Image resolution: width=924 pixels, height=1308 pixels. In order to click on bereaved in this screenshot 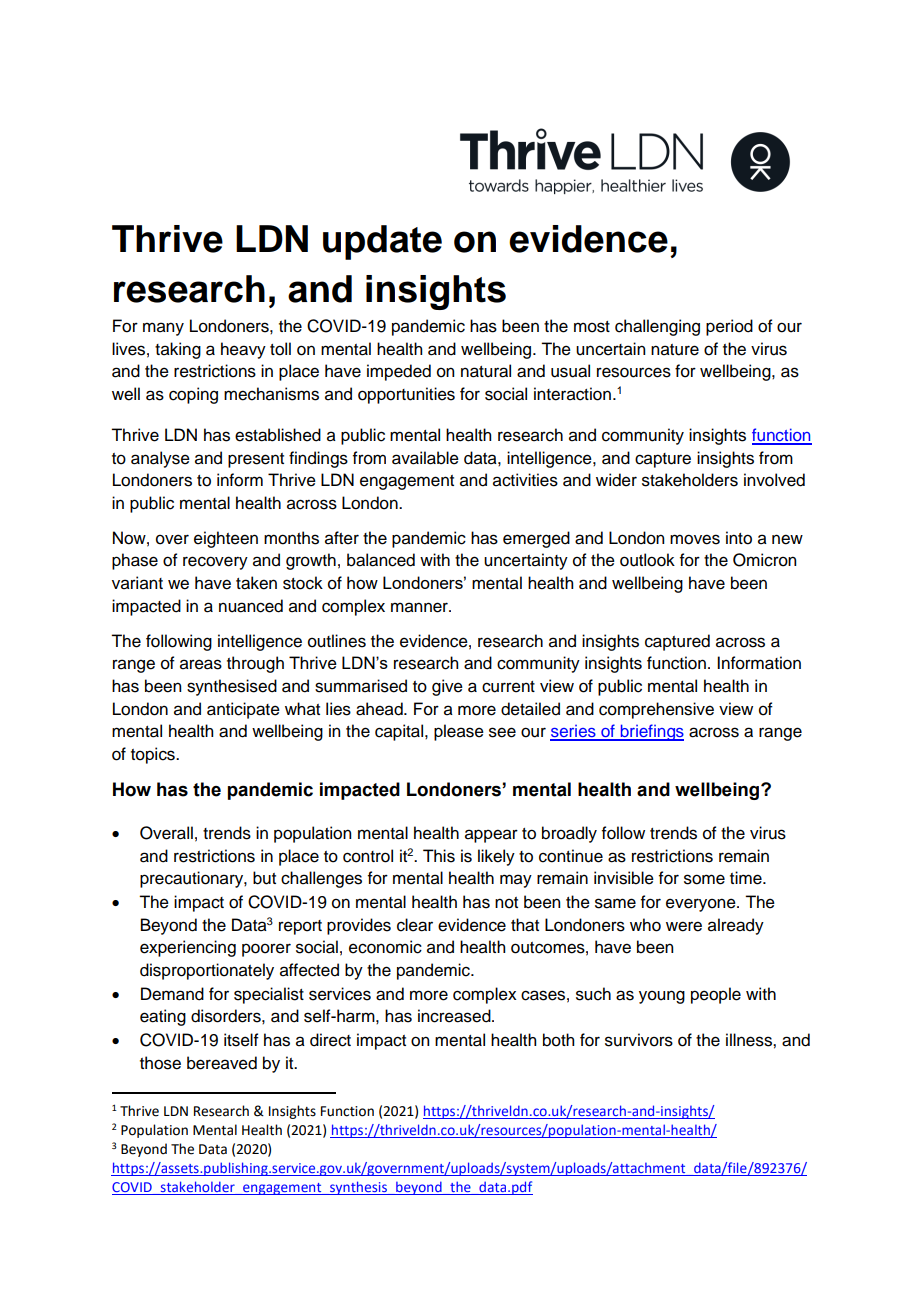, I will do `click(222, 1063)`.
